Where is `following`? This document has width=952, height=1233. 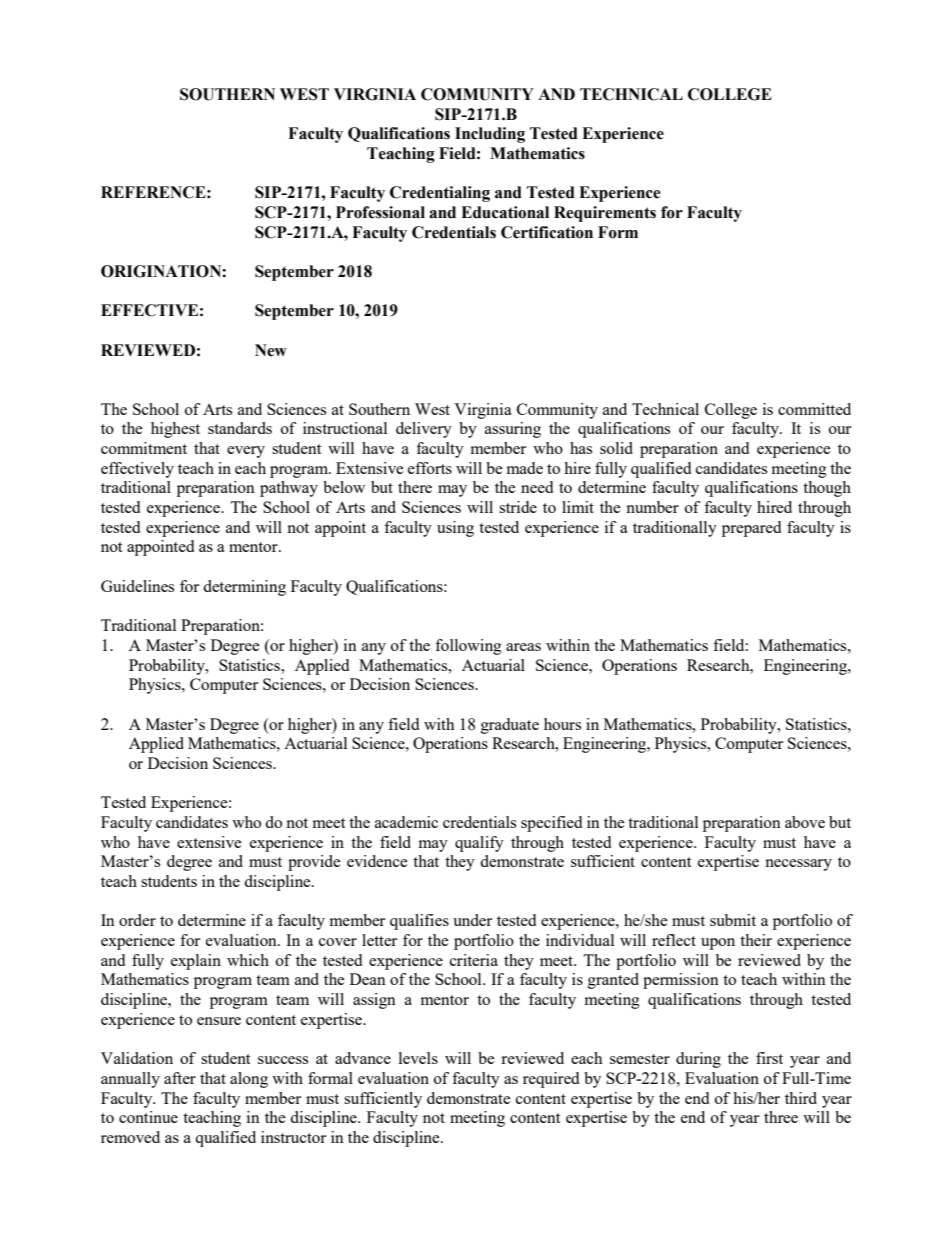 following is located at coordinates (468, 647).
